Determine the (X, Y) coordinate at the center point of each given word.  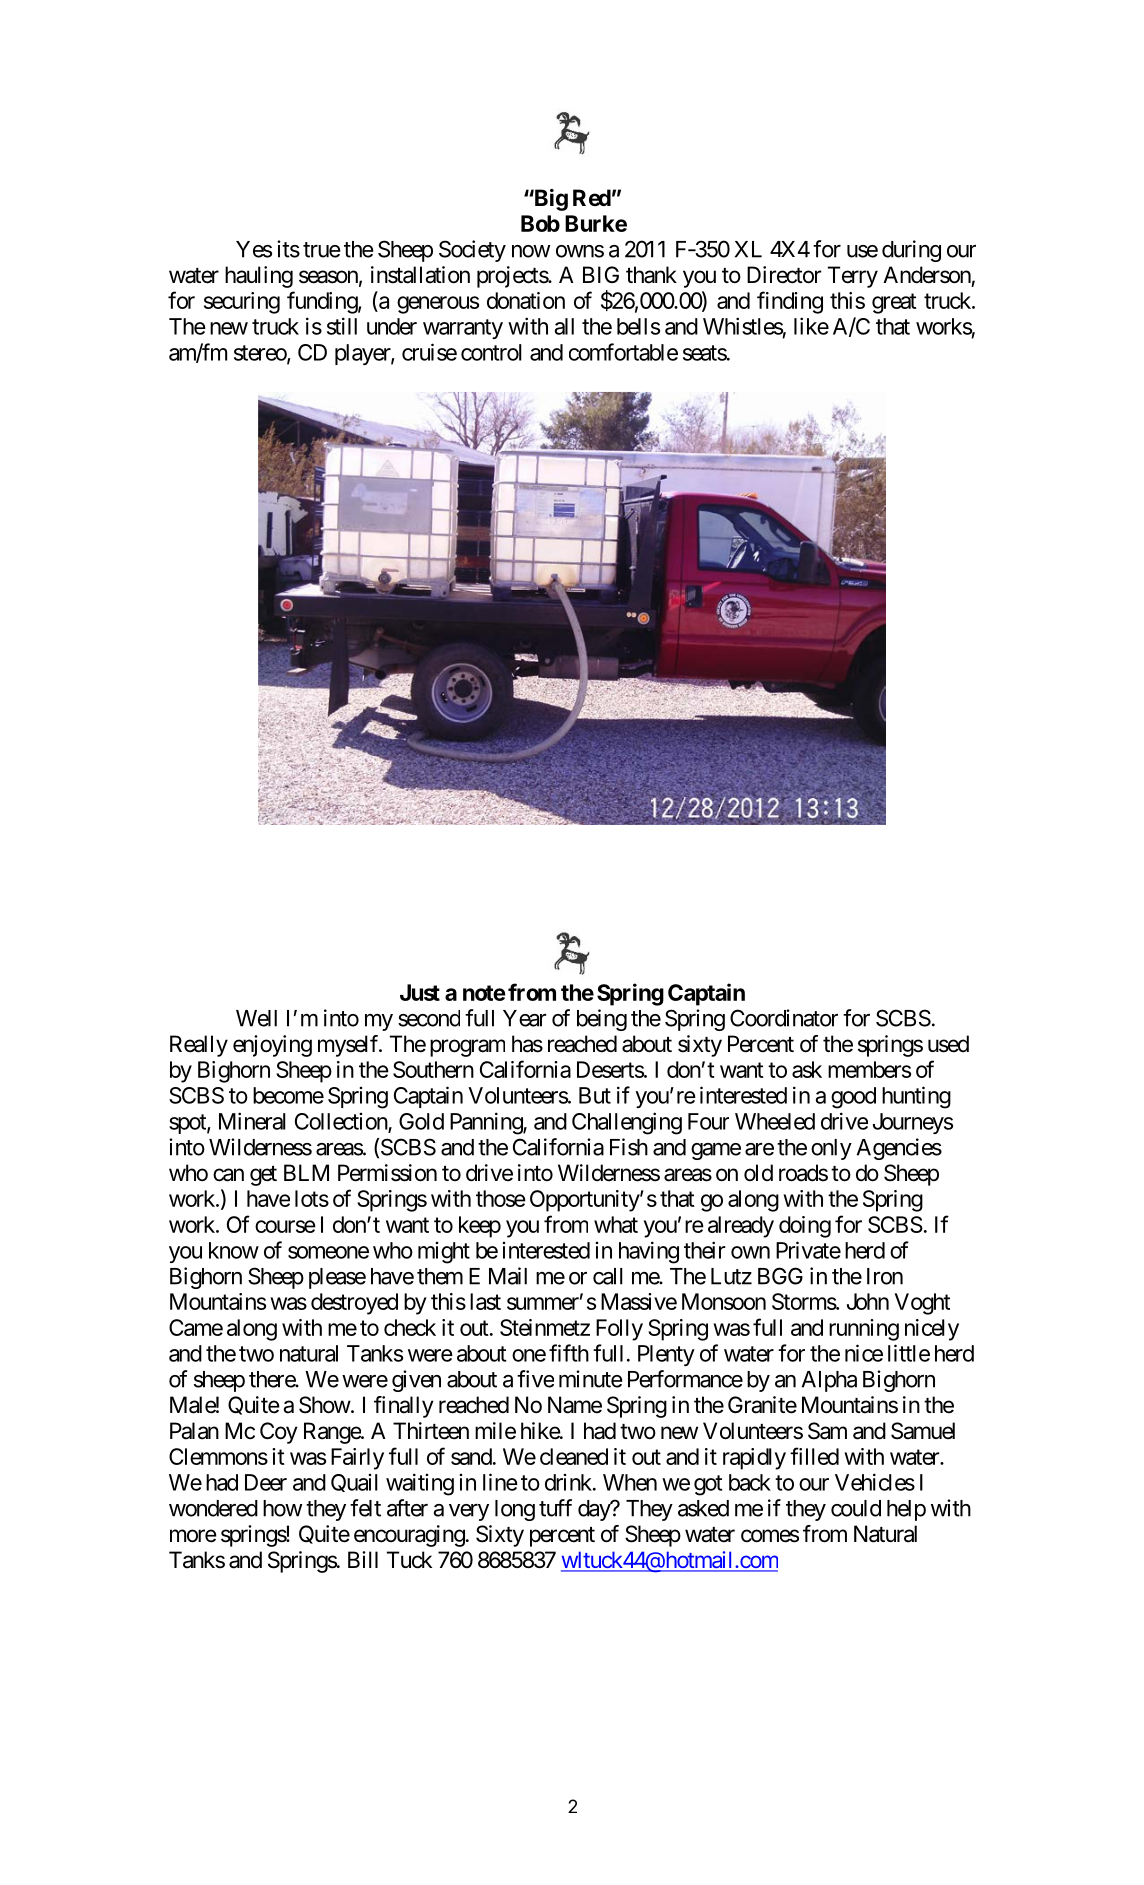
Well (256, 1018)
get (263, 1176)
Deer (266, 1482)
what (616, 1224)
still (342, 326)
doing (805, 1227)
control (491, 352)
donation (526, 300)
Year (524, 1018)
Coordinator (784, 1018)
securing (242, 303)
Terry (853, 277)
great (894, 303)
